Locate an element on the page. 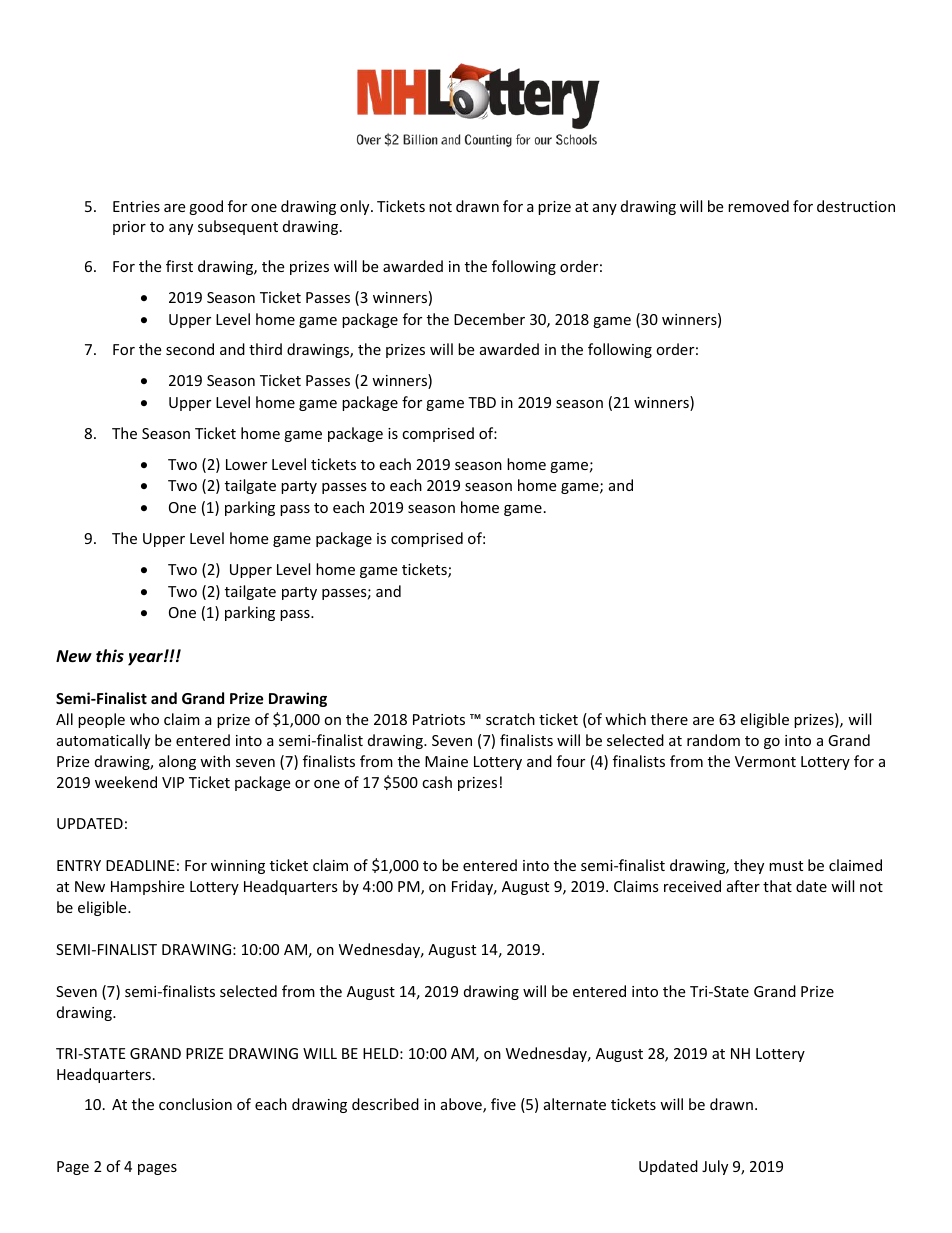 Image resolution: width=952 pixels, height=1233 pixels. cash is located at coordinates (437, 782).
